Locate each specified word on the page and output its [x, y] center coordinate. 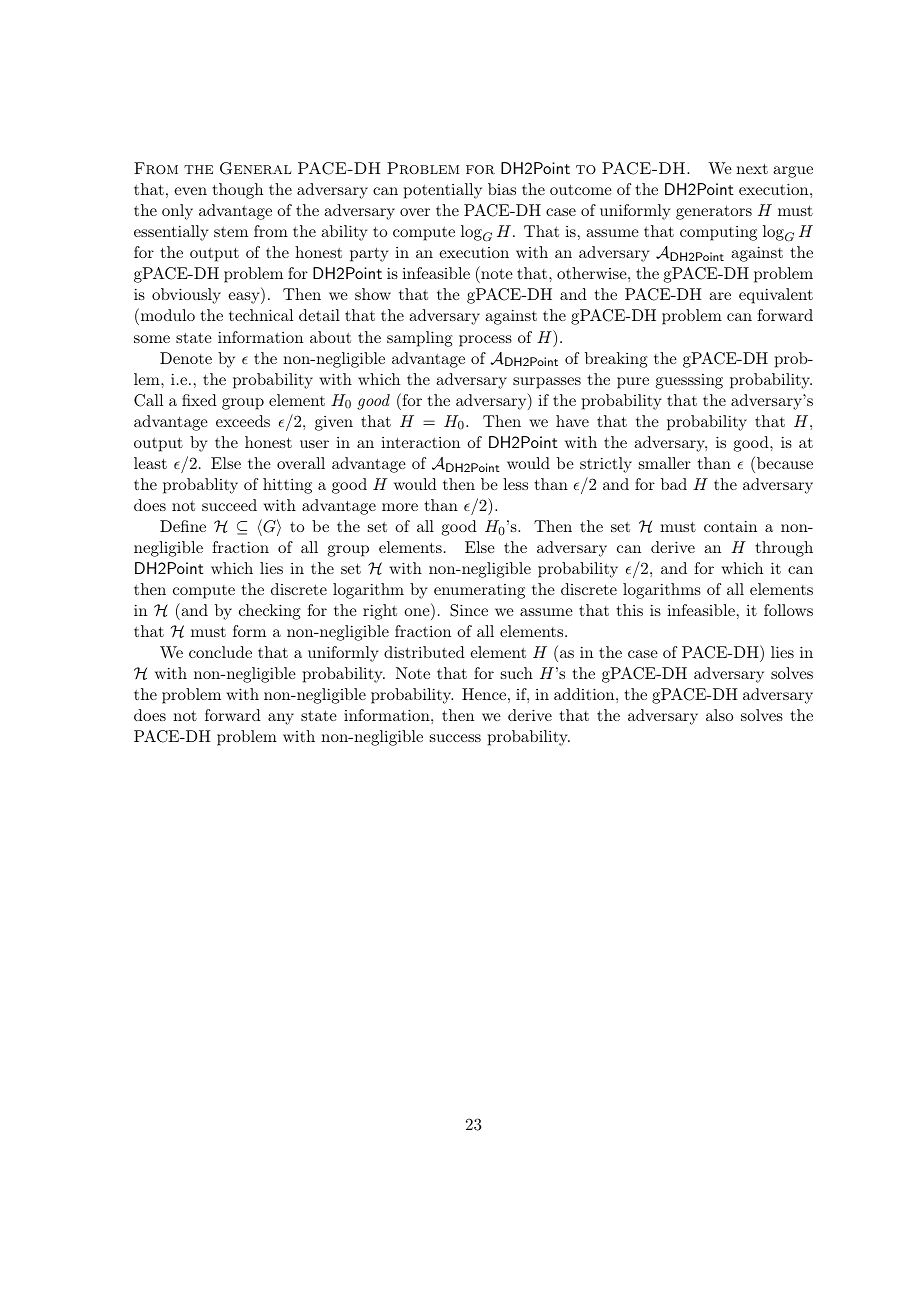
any [281, 719]
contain [730, 526]
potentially [443, 191]
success [455, 738]
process [485, 341]
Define [183, 526]
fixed [199, 400]
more [400, 507]
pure [633, 383]
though [238, 191]
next [752, 169]
